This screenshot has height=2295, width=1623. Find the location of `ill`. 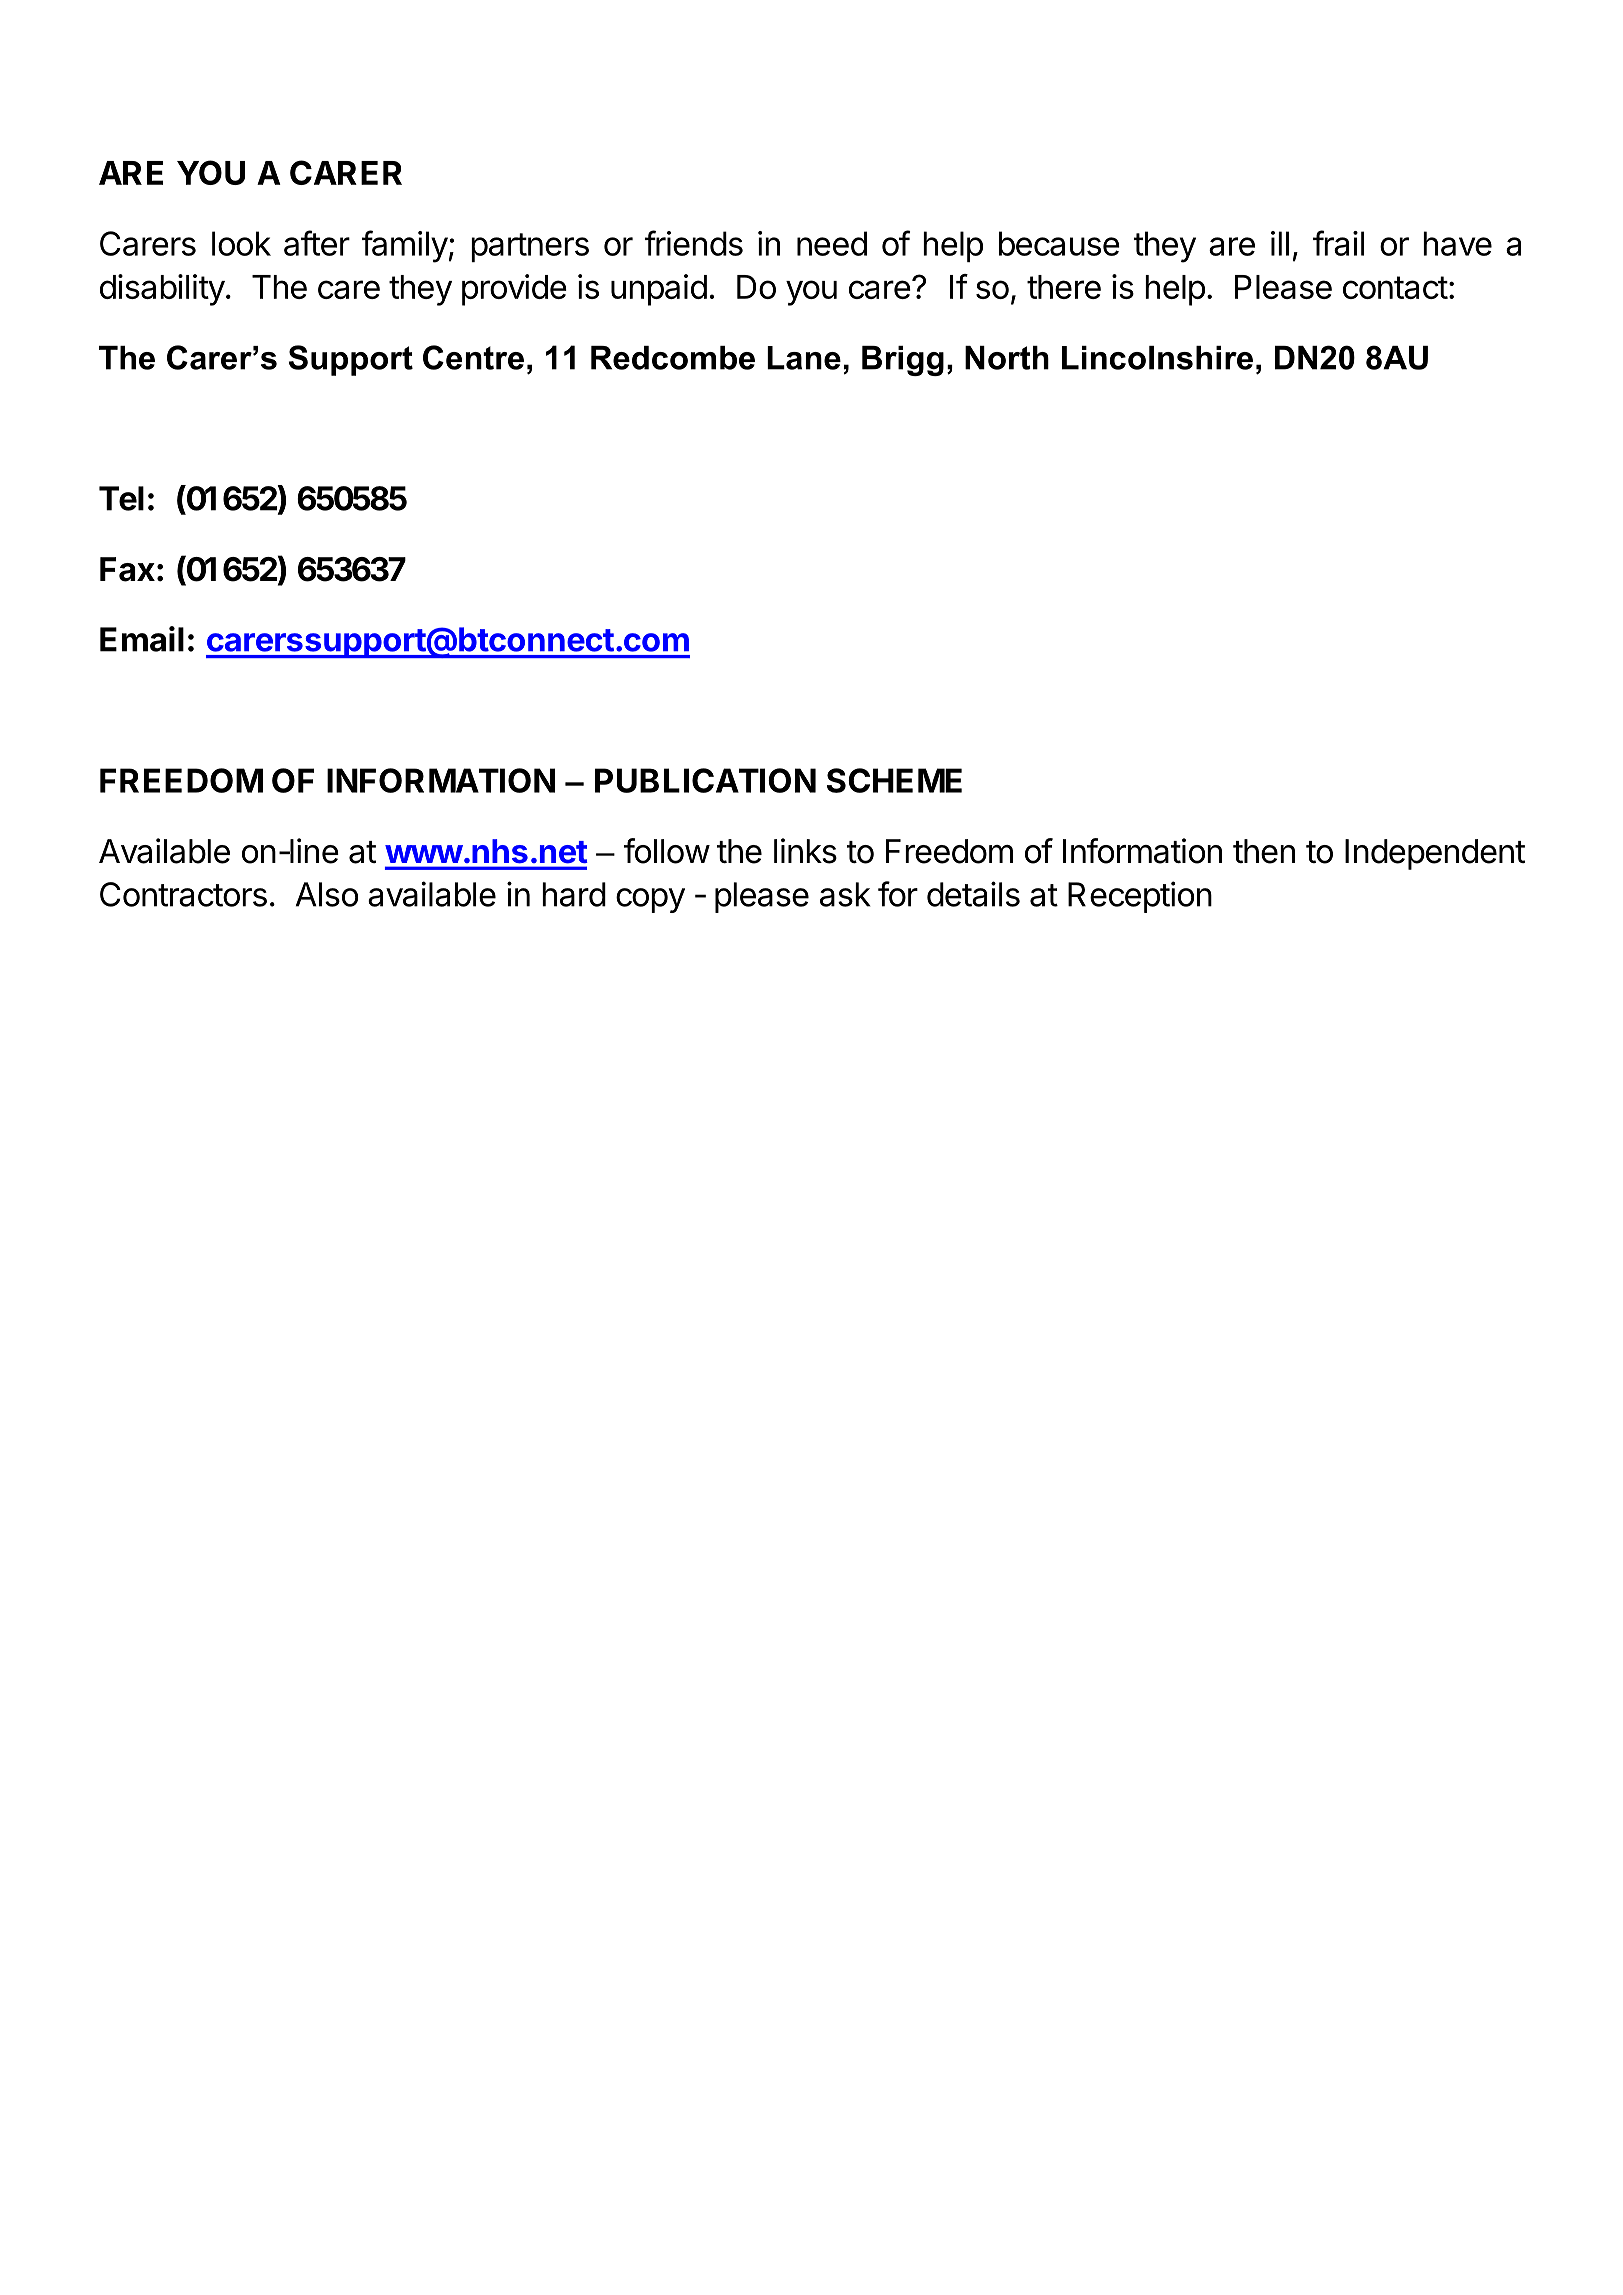

ill is located at coordinates (1280, 243).
